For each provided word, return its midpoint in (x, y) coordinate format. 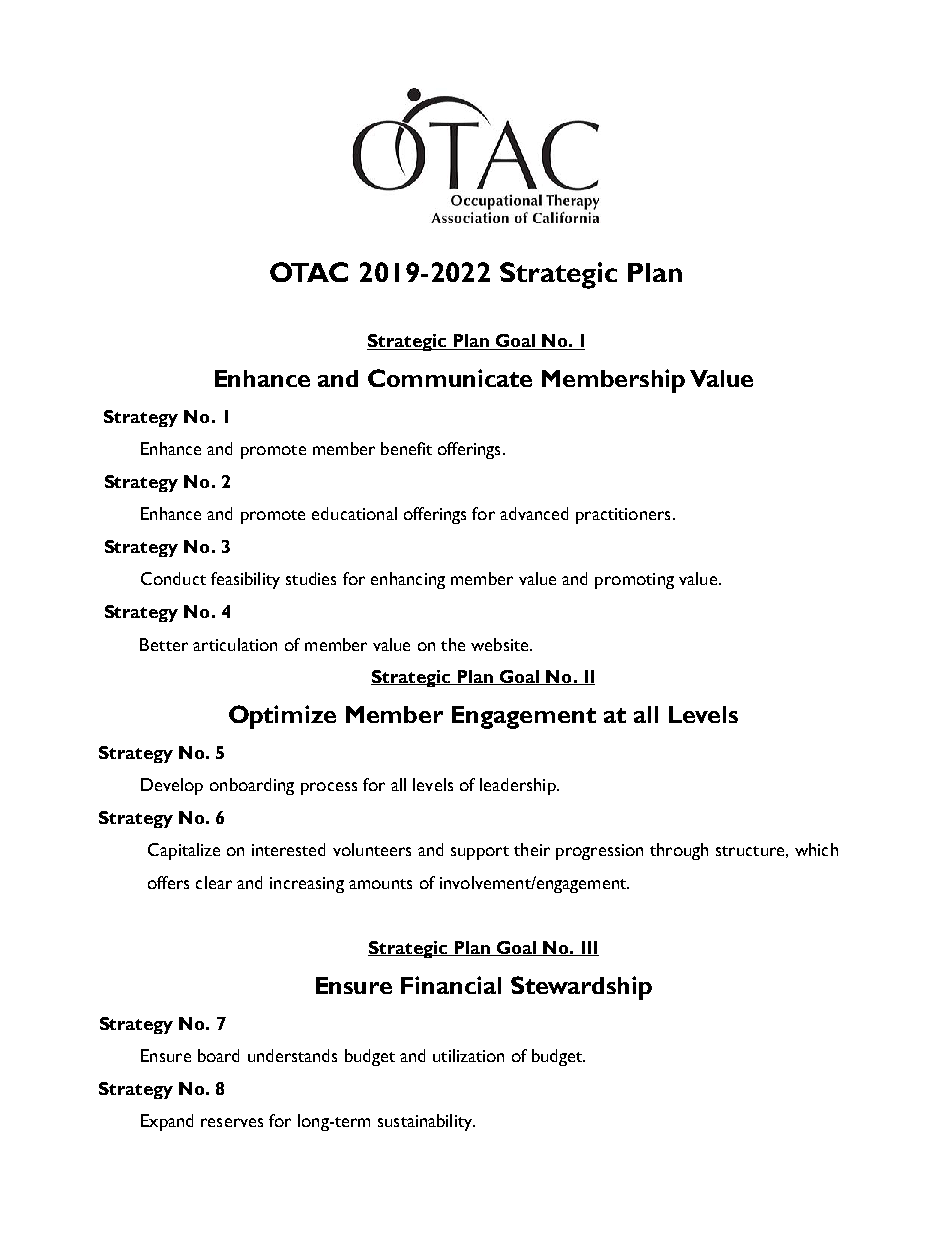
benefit (406, 448)
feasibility (245, 580)
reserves (232, 1122)
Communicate (450, 378)
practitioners (623, 516)
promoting (634, 581)
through (679, 851)
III (589, 948)
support (480, 853)
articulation (235, 644)
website (501, 644)
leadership (519, 786)
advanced (534, 513)
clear (214, 882)
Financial (451, 985)
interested (288, 849)
